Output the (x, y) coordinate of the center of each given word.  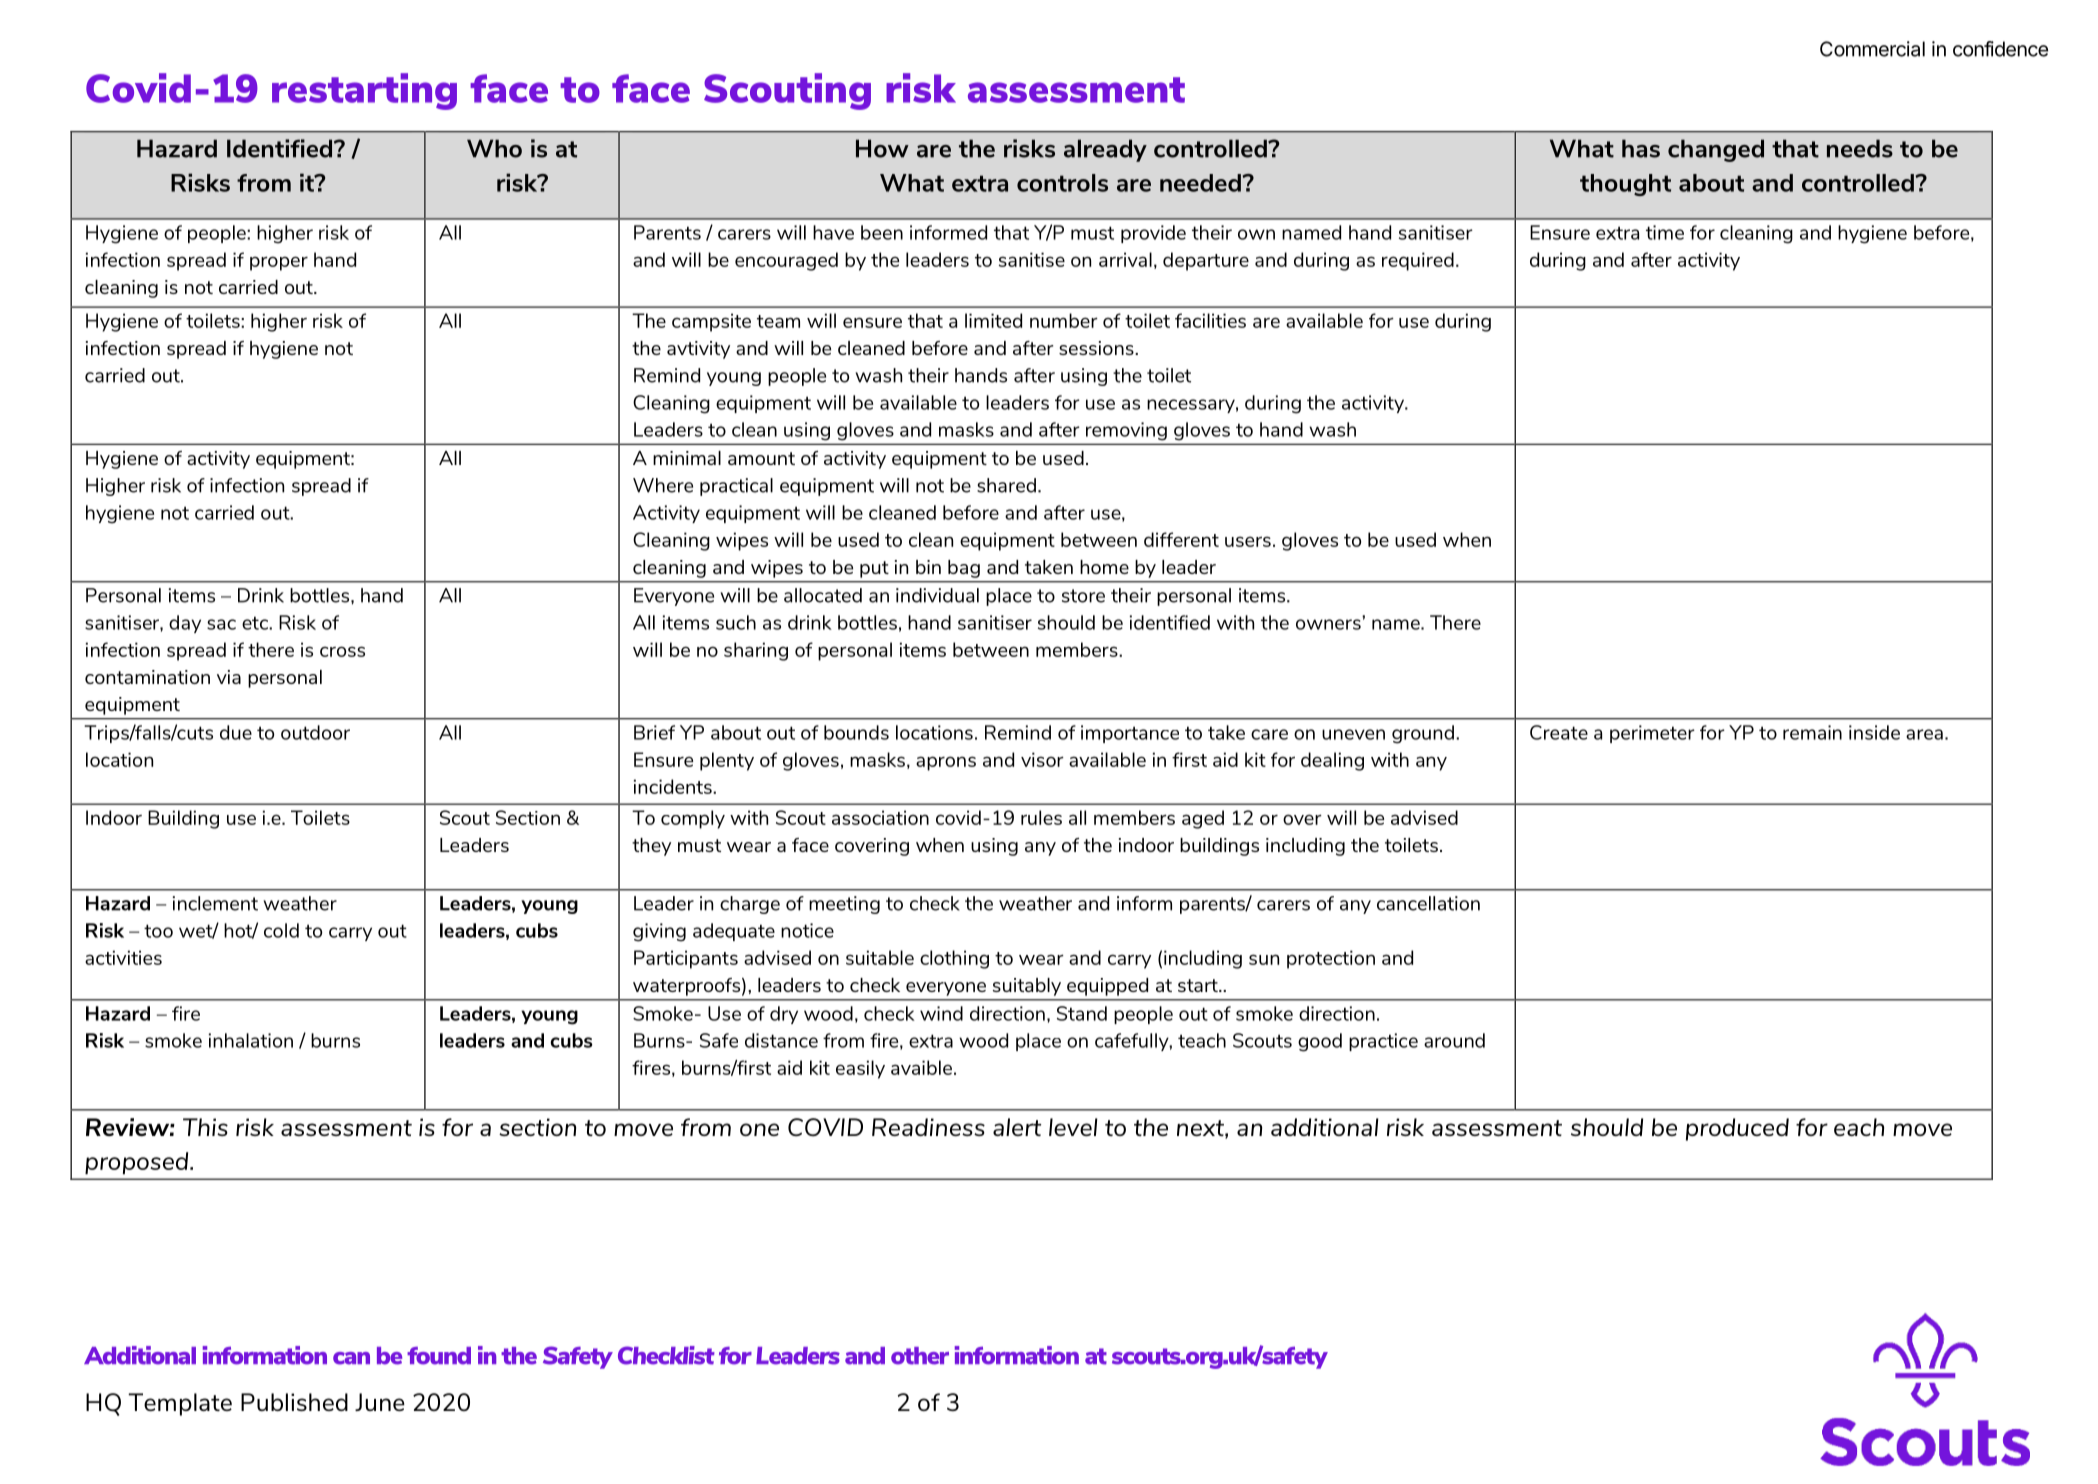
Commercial (1872, 49)
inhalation (251, 1040)
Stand (1082, 1013)
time (1665, 232)
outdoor (315, 732)
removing (1126, 431)
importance (1130, 734)
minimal (687, 458)
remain (1812, 732)
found (439, 1356)
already (1105, 150)
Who (494, 148)
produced (1737, 1129)
